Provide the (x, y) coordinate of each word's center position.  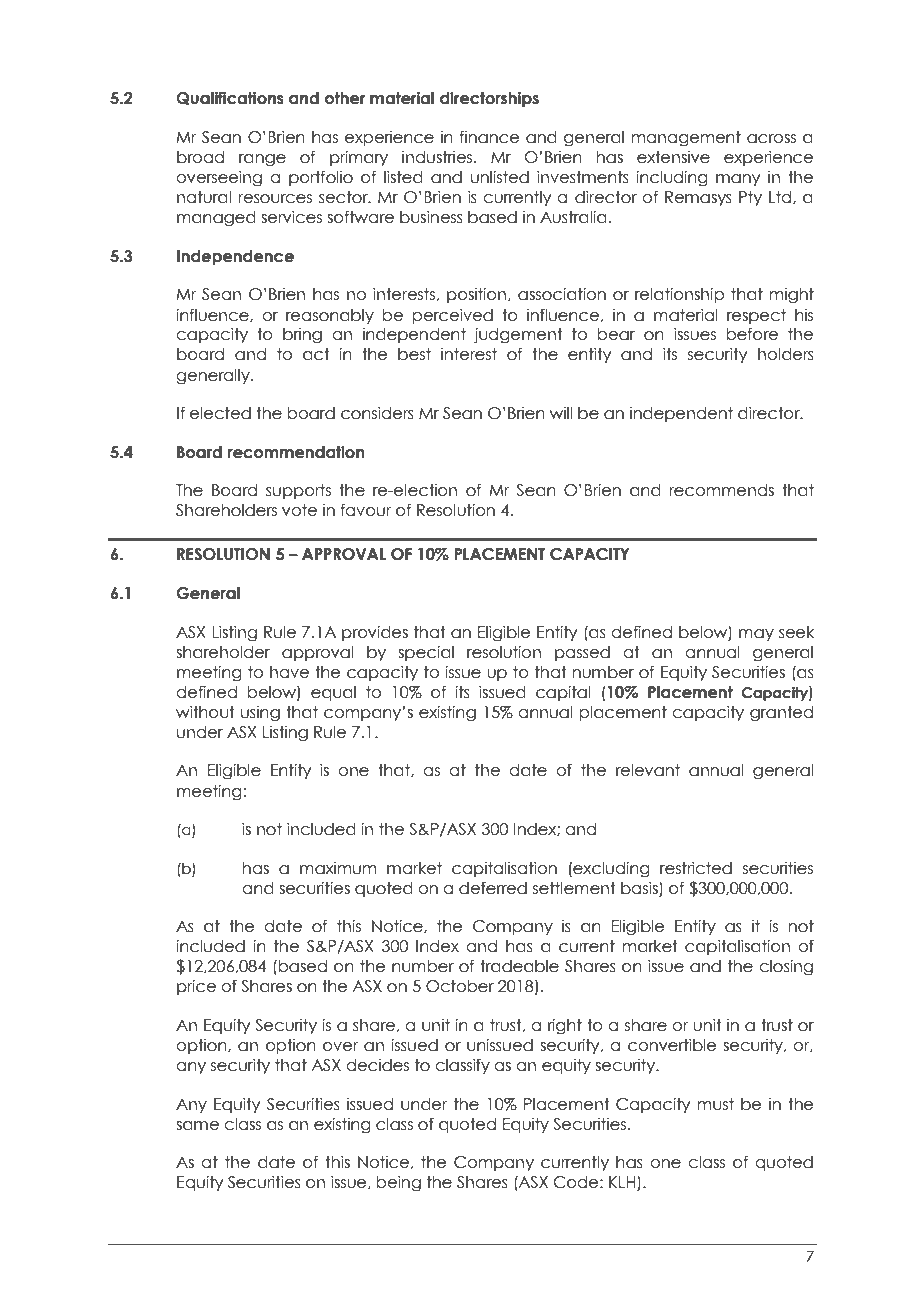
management (686, 139)
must (715, 1104)
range (262, 160)
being (399, 1183)
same (197, 1126)
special (426, 653)
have (289, 672)
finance (489, 137)
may (756, 635)
